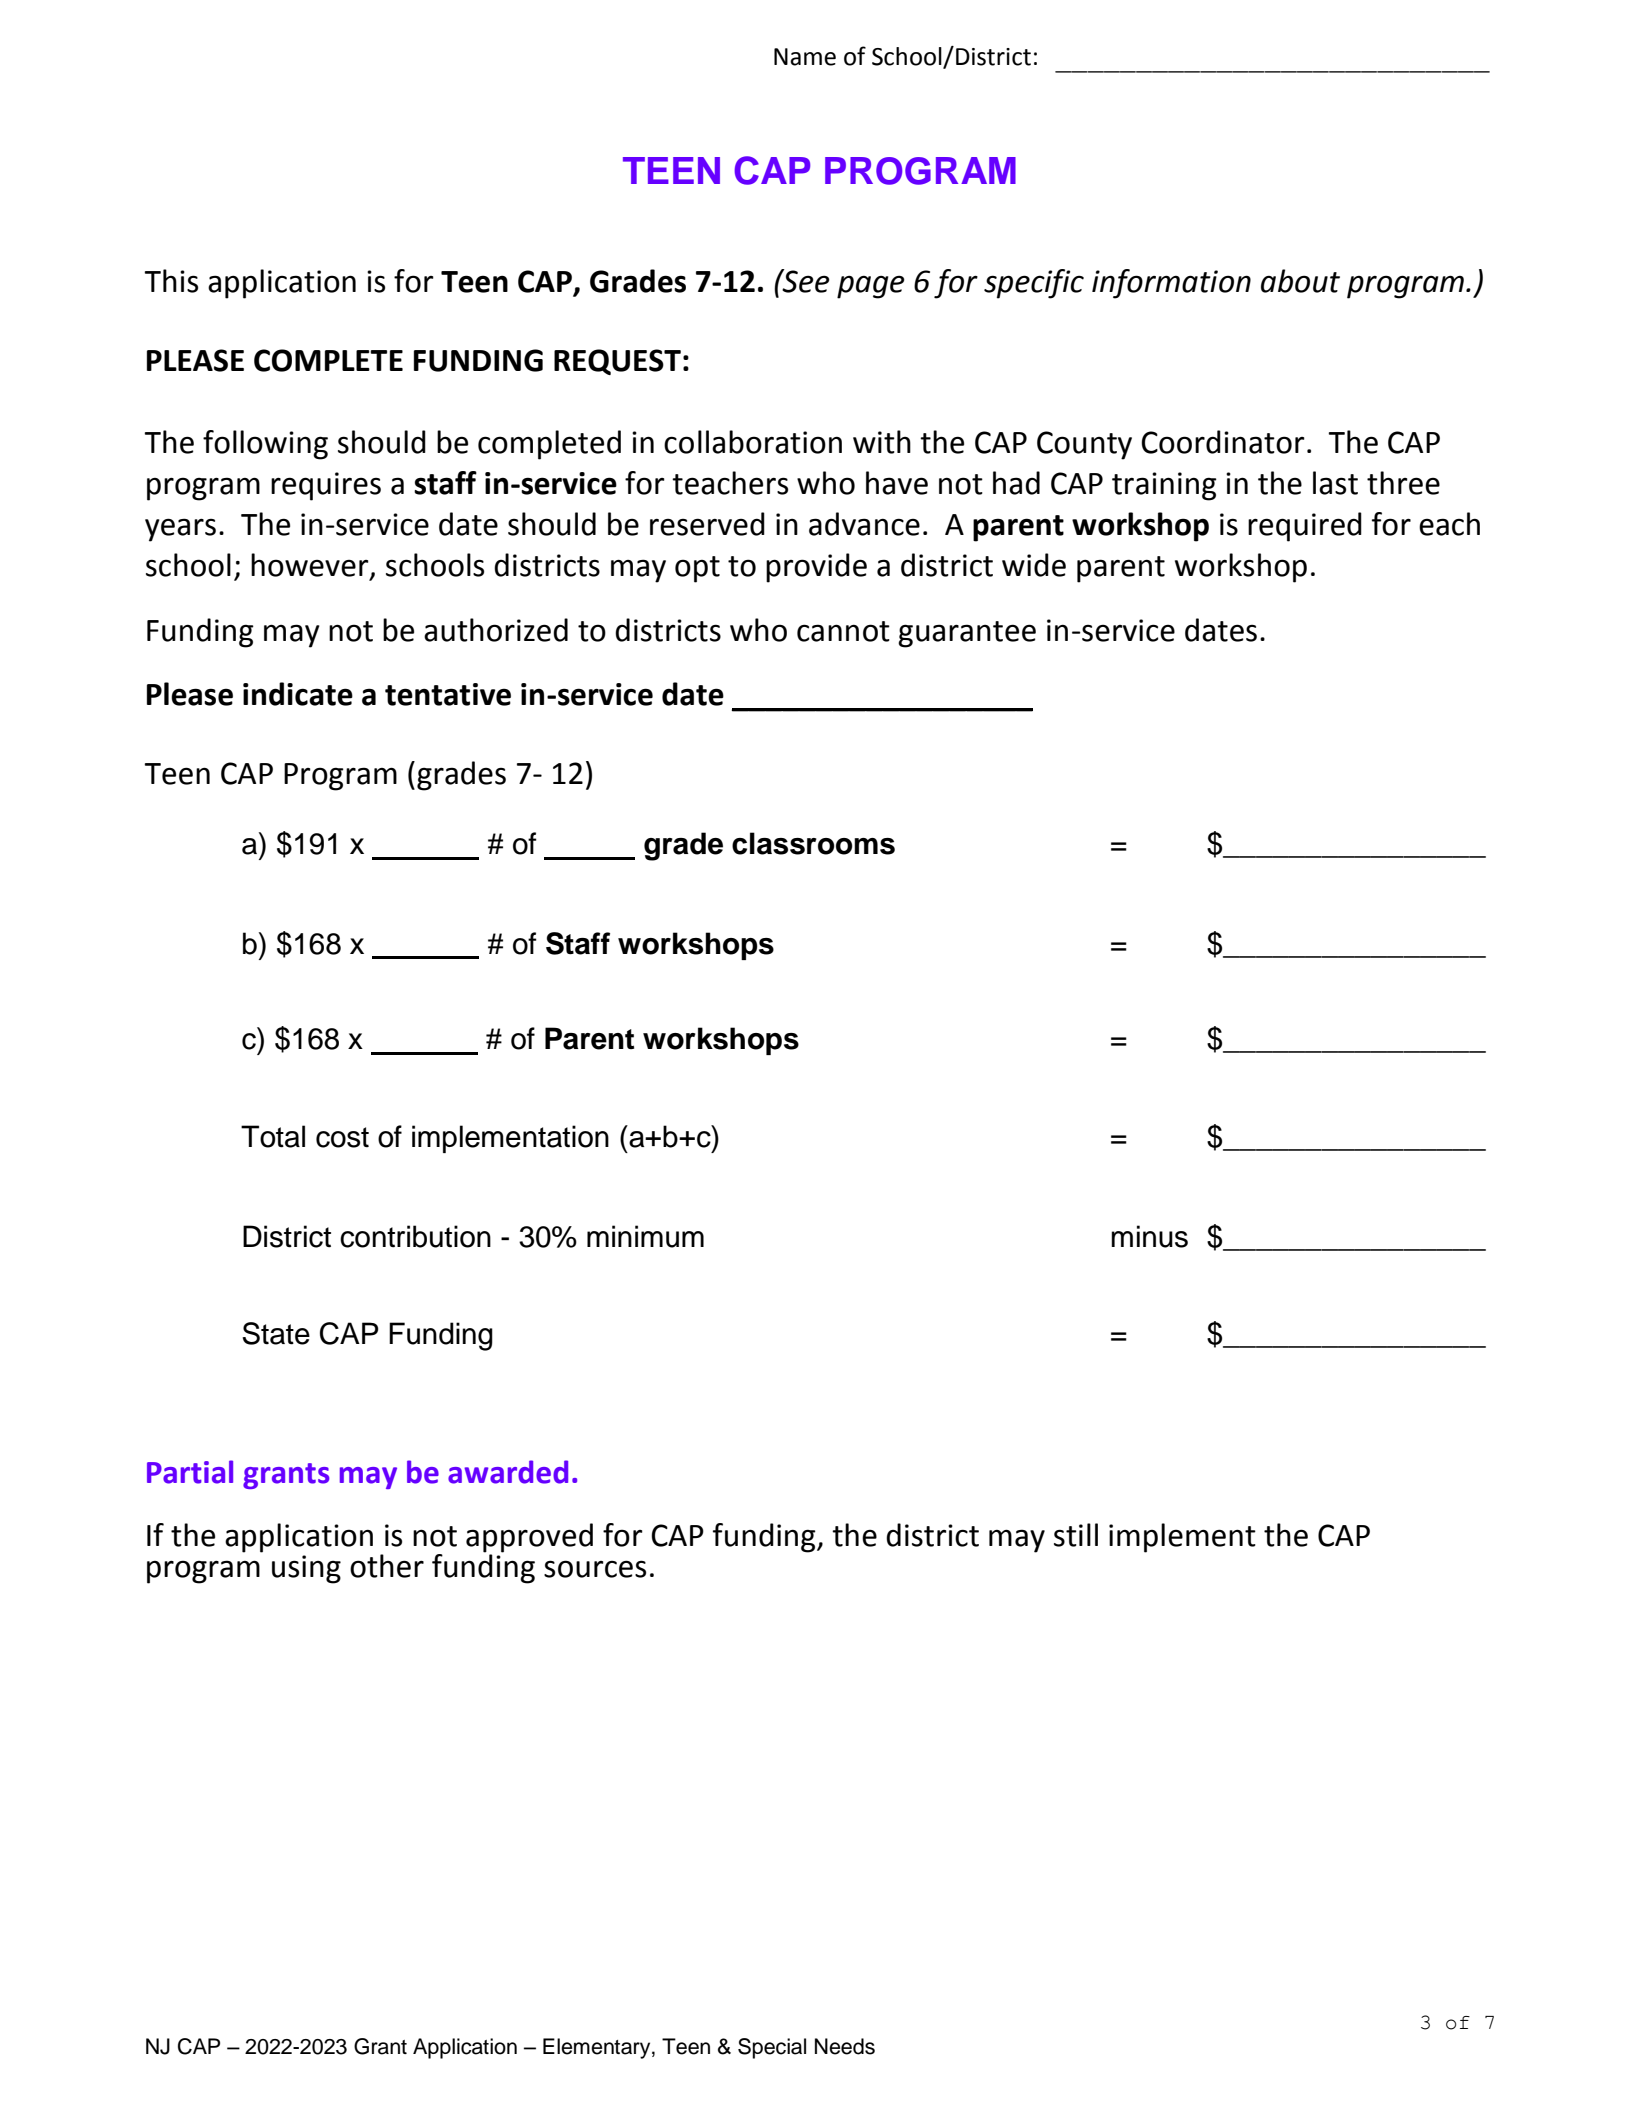 This screenshot has width=1641, height=2123. What do you see at coordinates (171, 281) in the screenshot?
I see `This` at bounding box center [171, 281].
